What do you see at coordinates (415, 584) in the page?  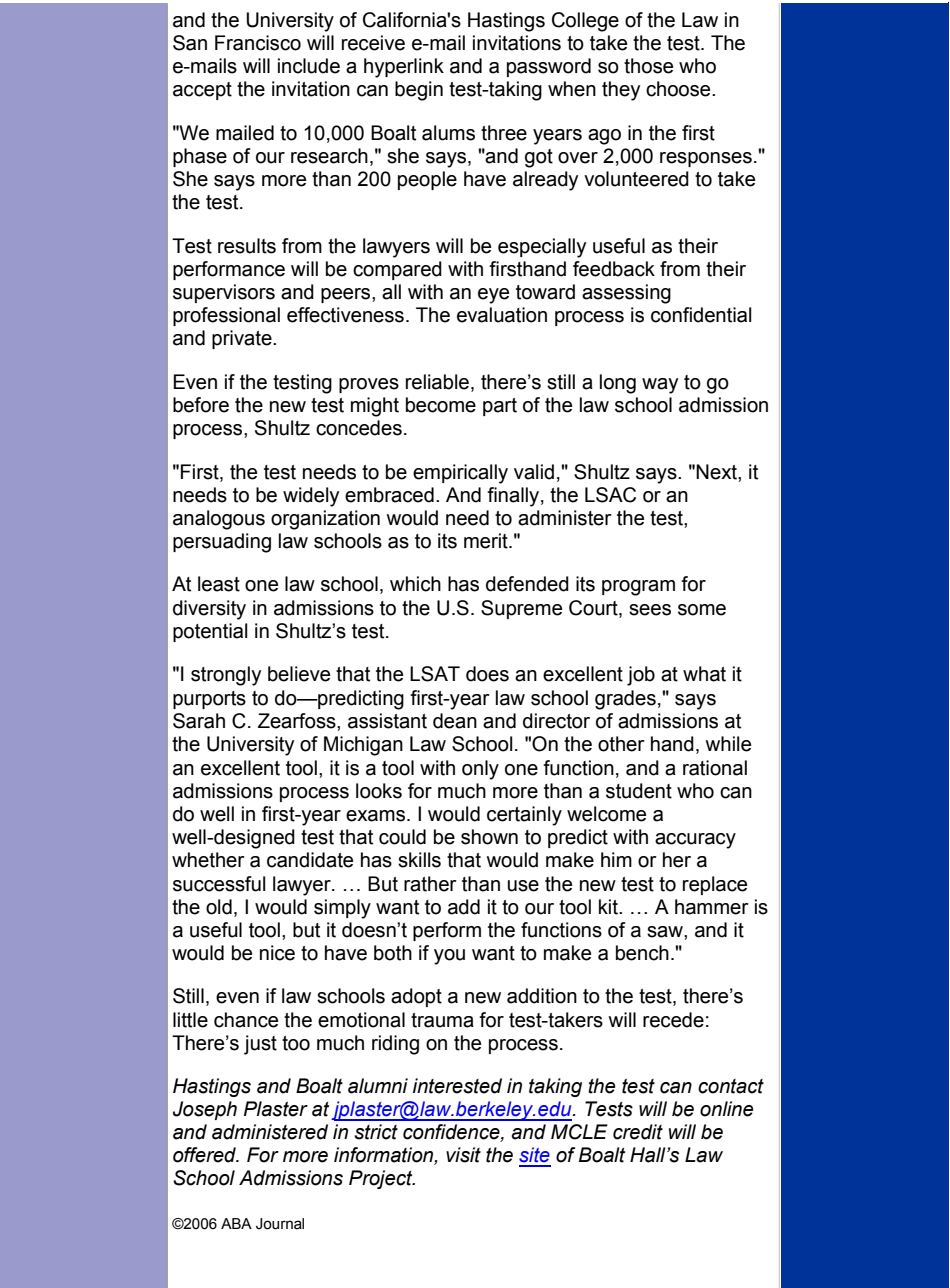 I see `which` at bounding box center [415, 584].
